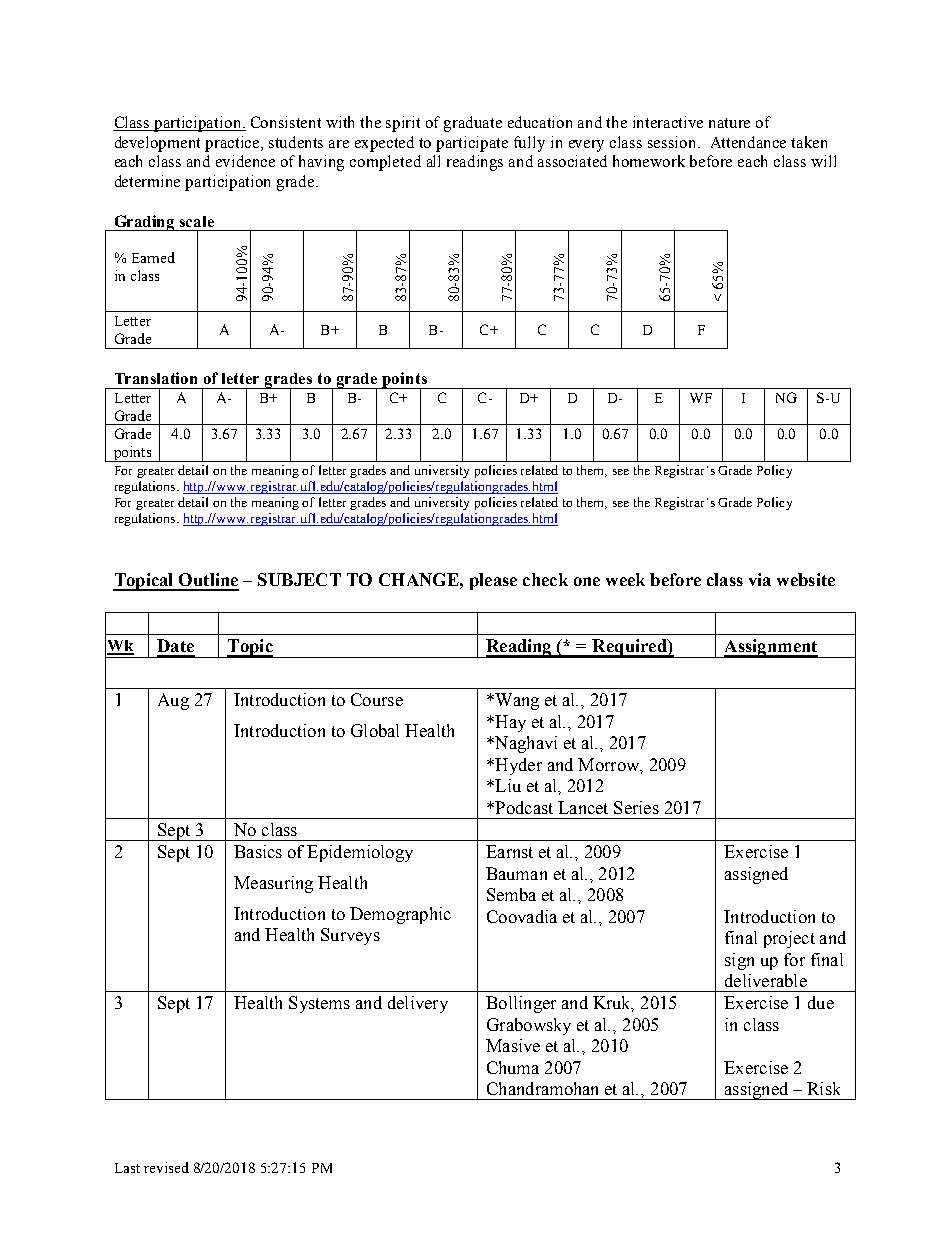 The image size is (952, 1233). Describe the element at coordinates (823, 1088) in the screenshot. I see `Risk` at that location.
